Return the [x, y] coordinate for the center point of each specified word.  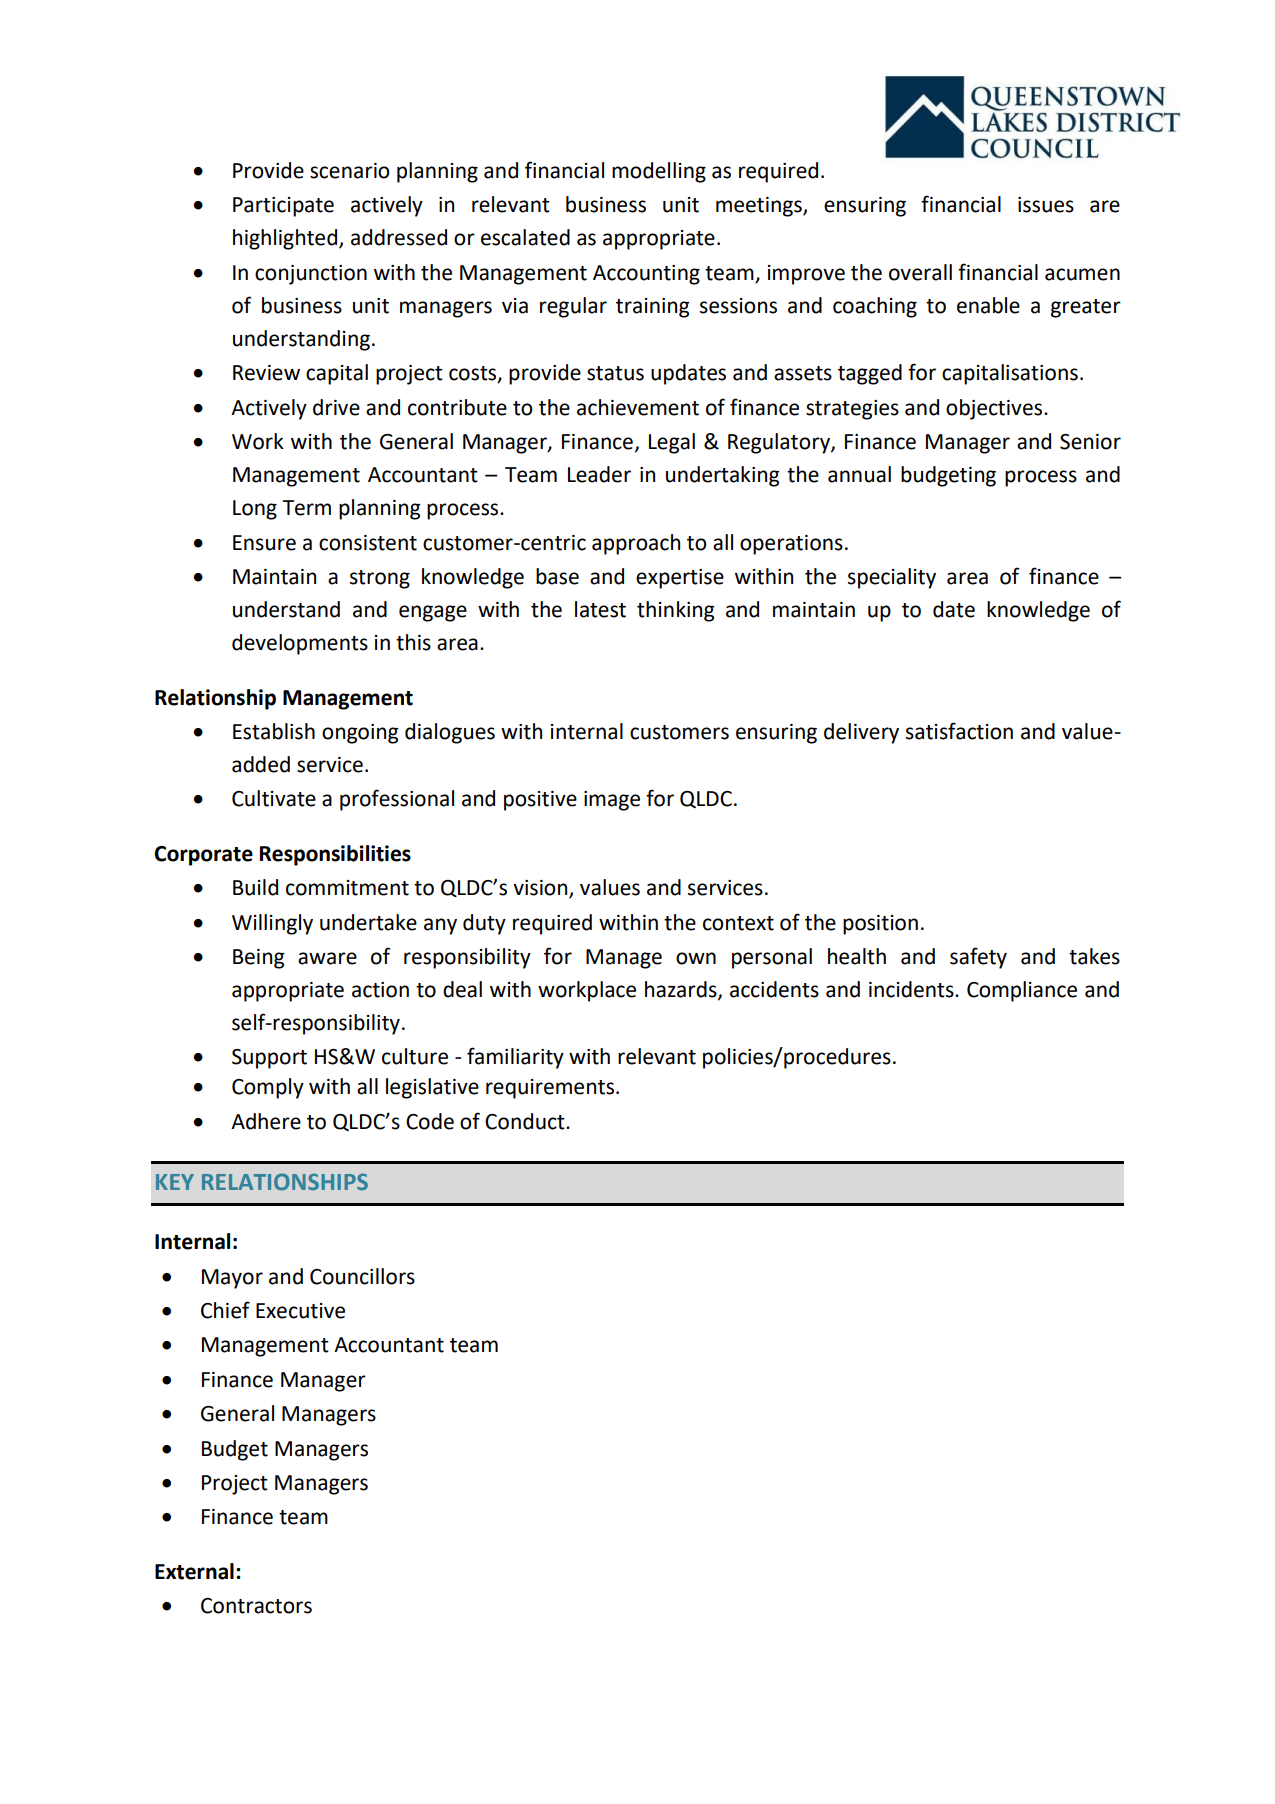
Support [269, 1059]
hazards [682, 990]
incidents [912, 989]
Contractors [256, 1606]
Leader [599, 474]
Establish [274, 731]
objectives [995, 409]
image [612, 801]
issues [1046, 205]
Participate [283, 207]
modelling [659, 172]
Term [307, 508]
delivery [861, 733]
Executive [300, 1311]
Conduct [526, 1121]
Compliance [1022, 991]
